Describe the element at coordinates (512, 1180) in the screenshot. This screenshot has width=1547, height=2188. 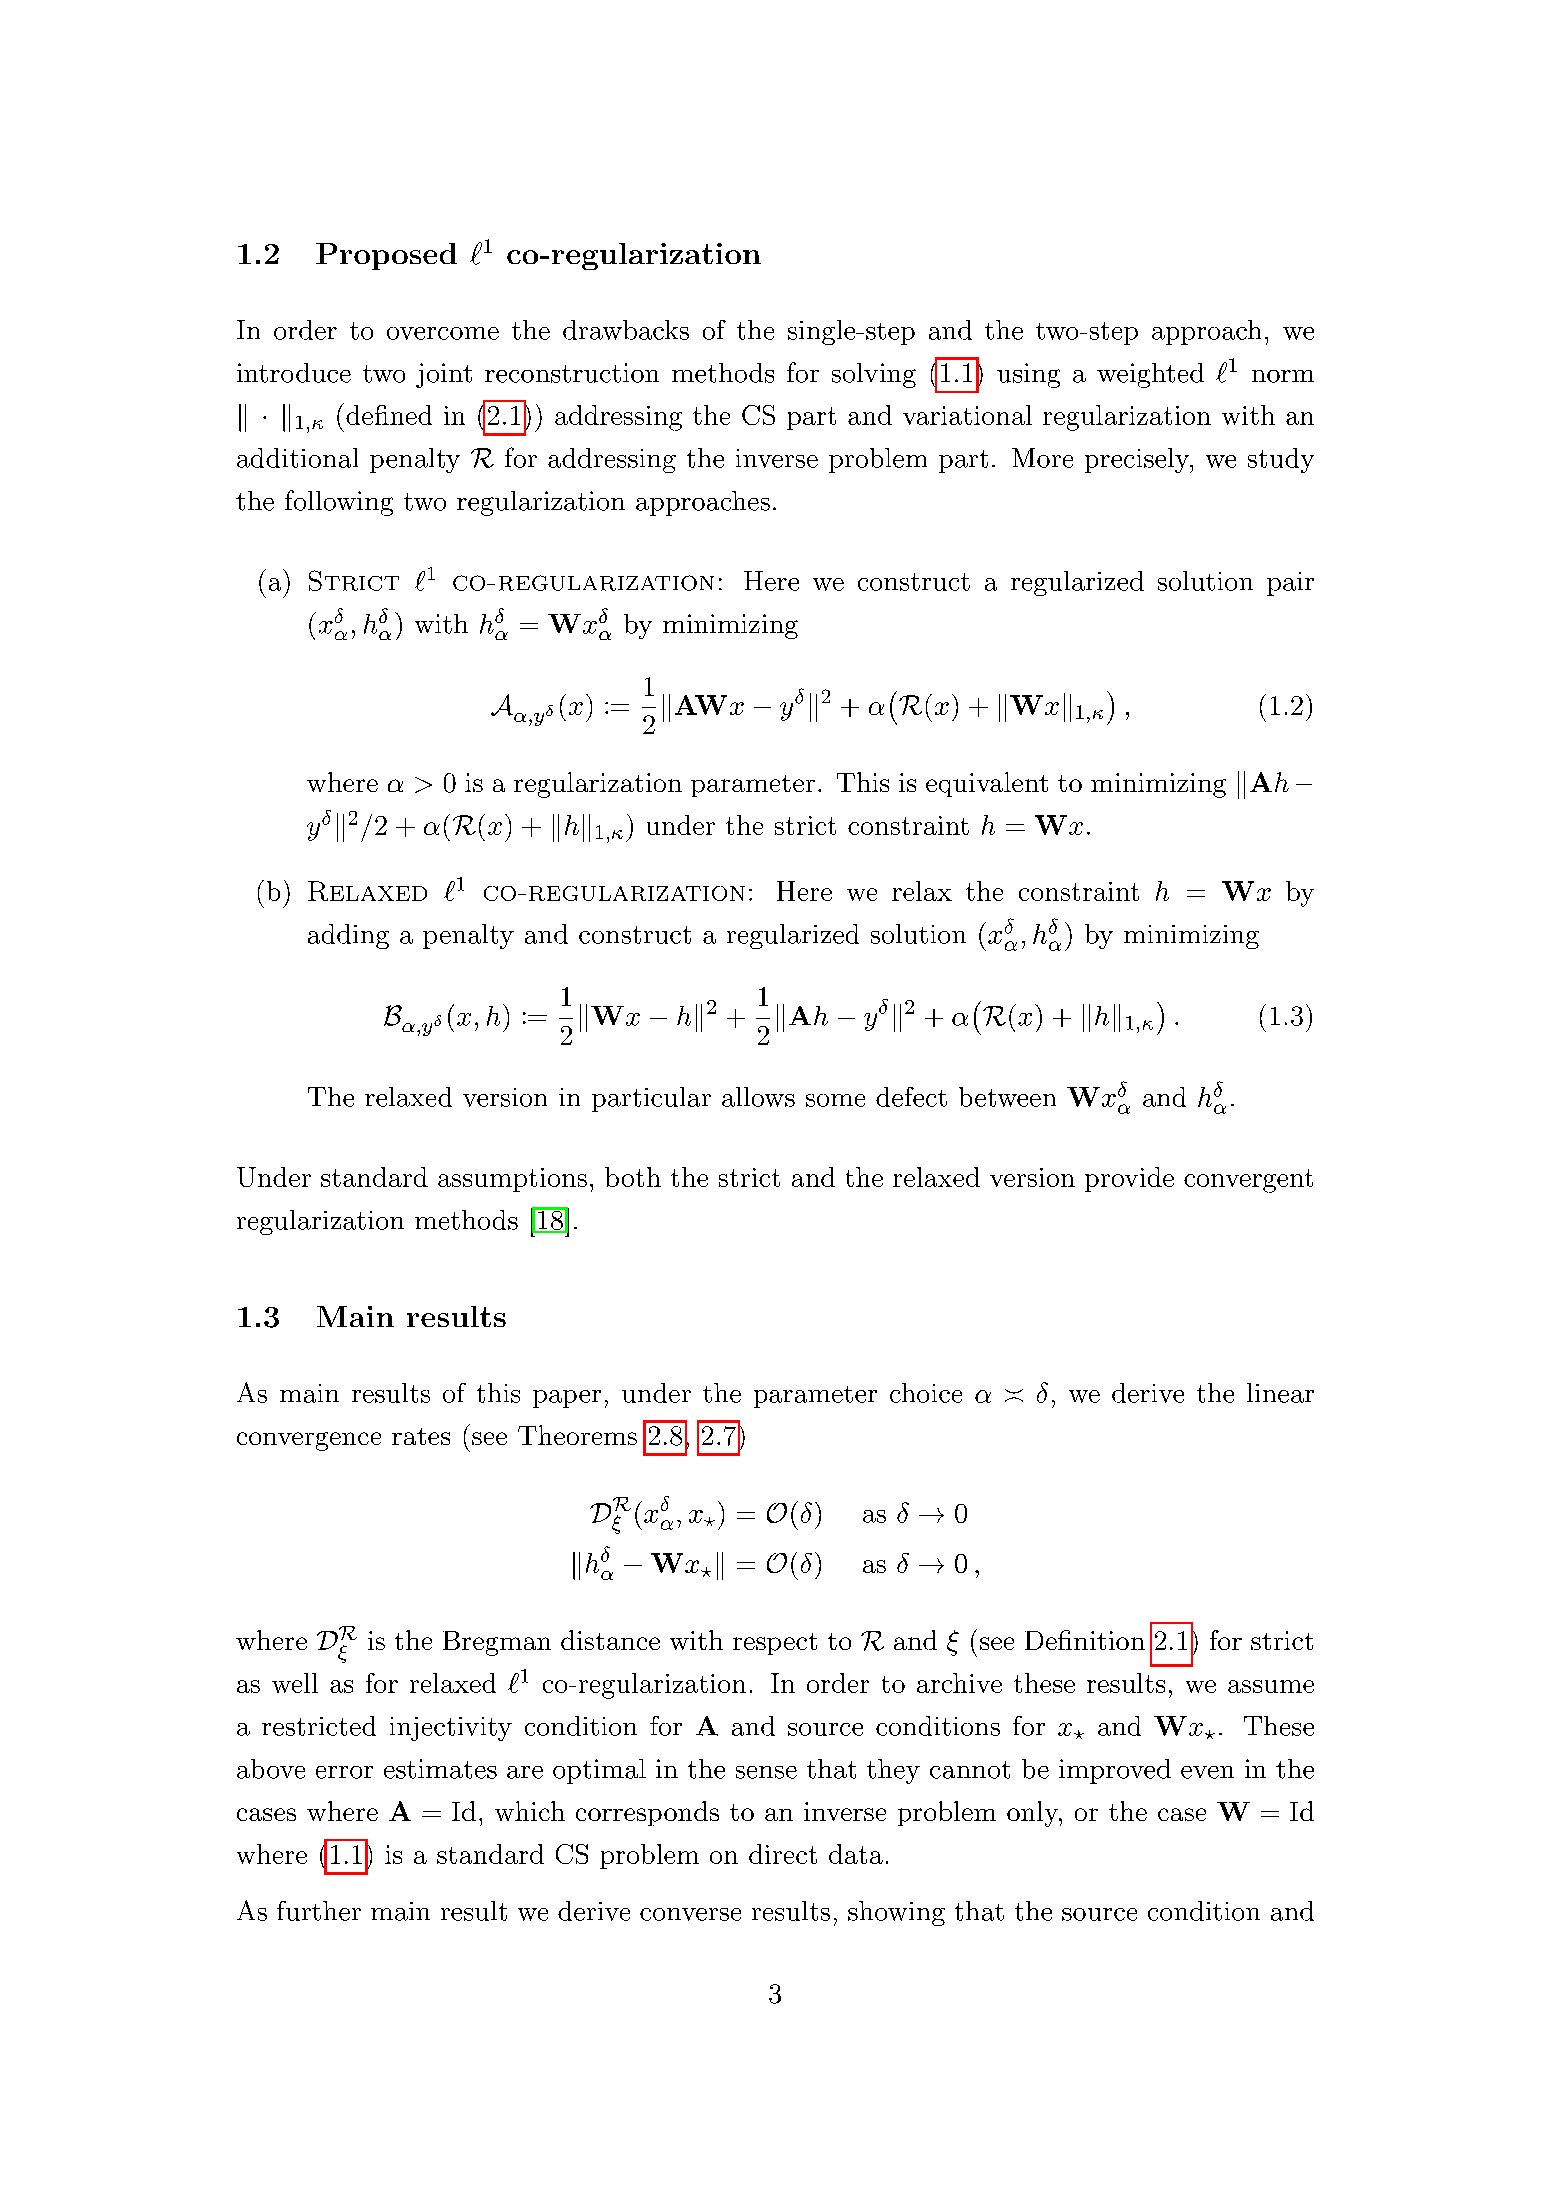
I see `assumptions` at that location.
